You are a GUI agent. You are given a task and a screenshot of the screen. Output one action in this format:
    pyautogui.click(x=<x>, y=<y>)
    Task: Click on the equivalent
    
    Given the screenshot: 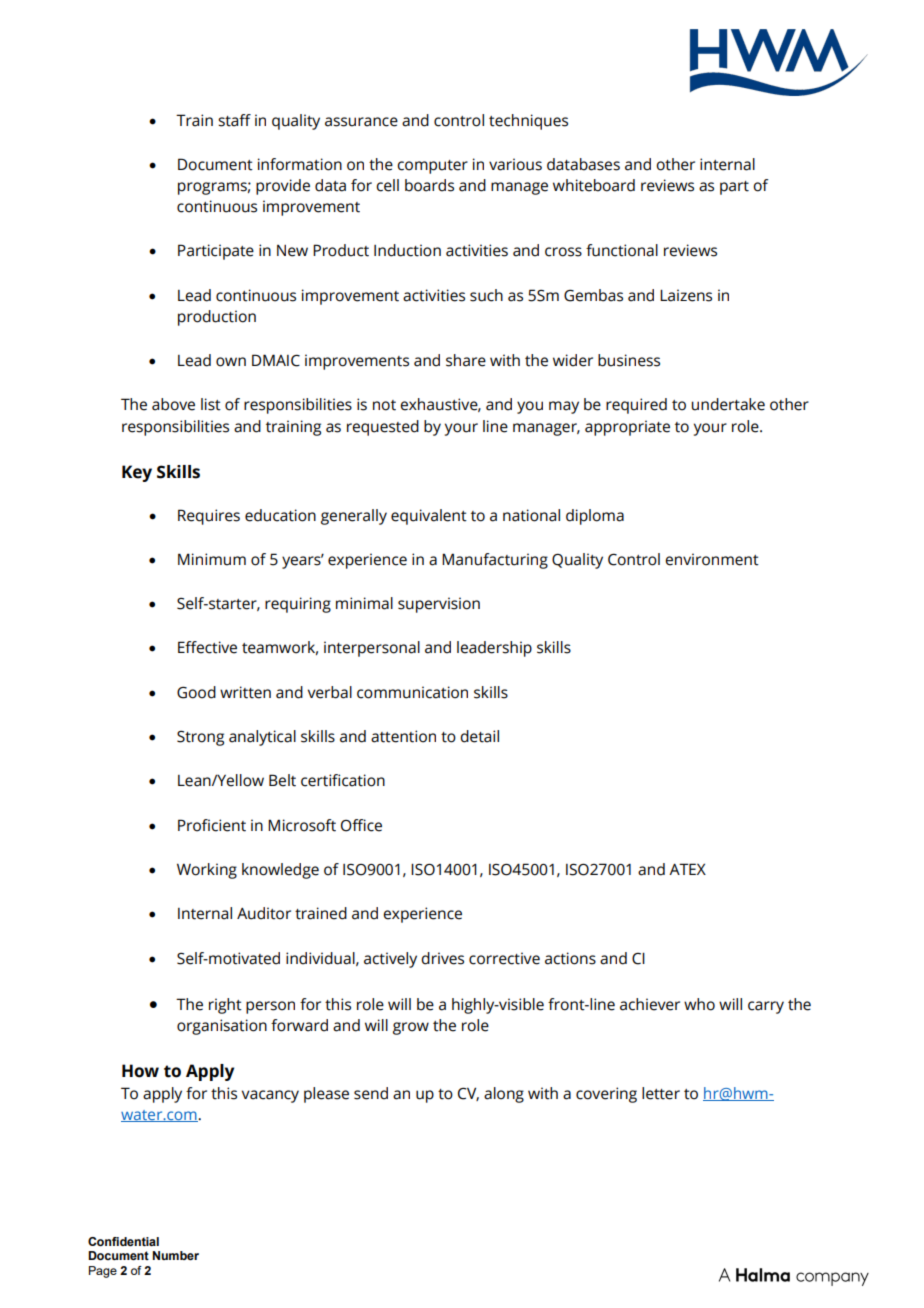 What is the action you would take?
    pyautogui.click(x=429, y=517)
